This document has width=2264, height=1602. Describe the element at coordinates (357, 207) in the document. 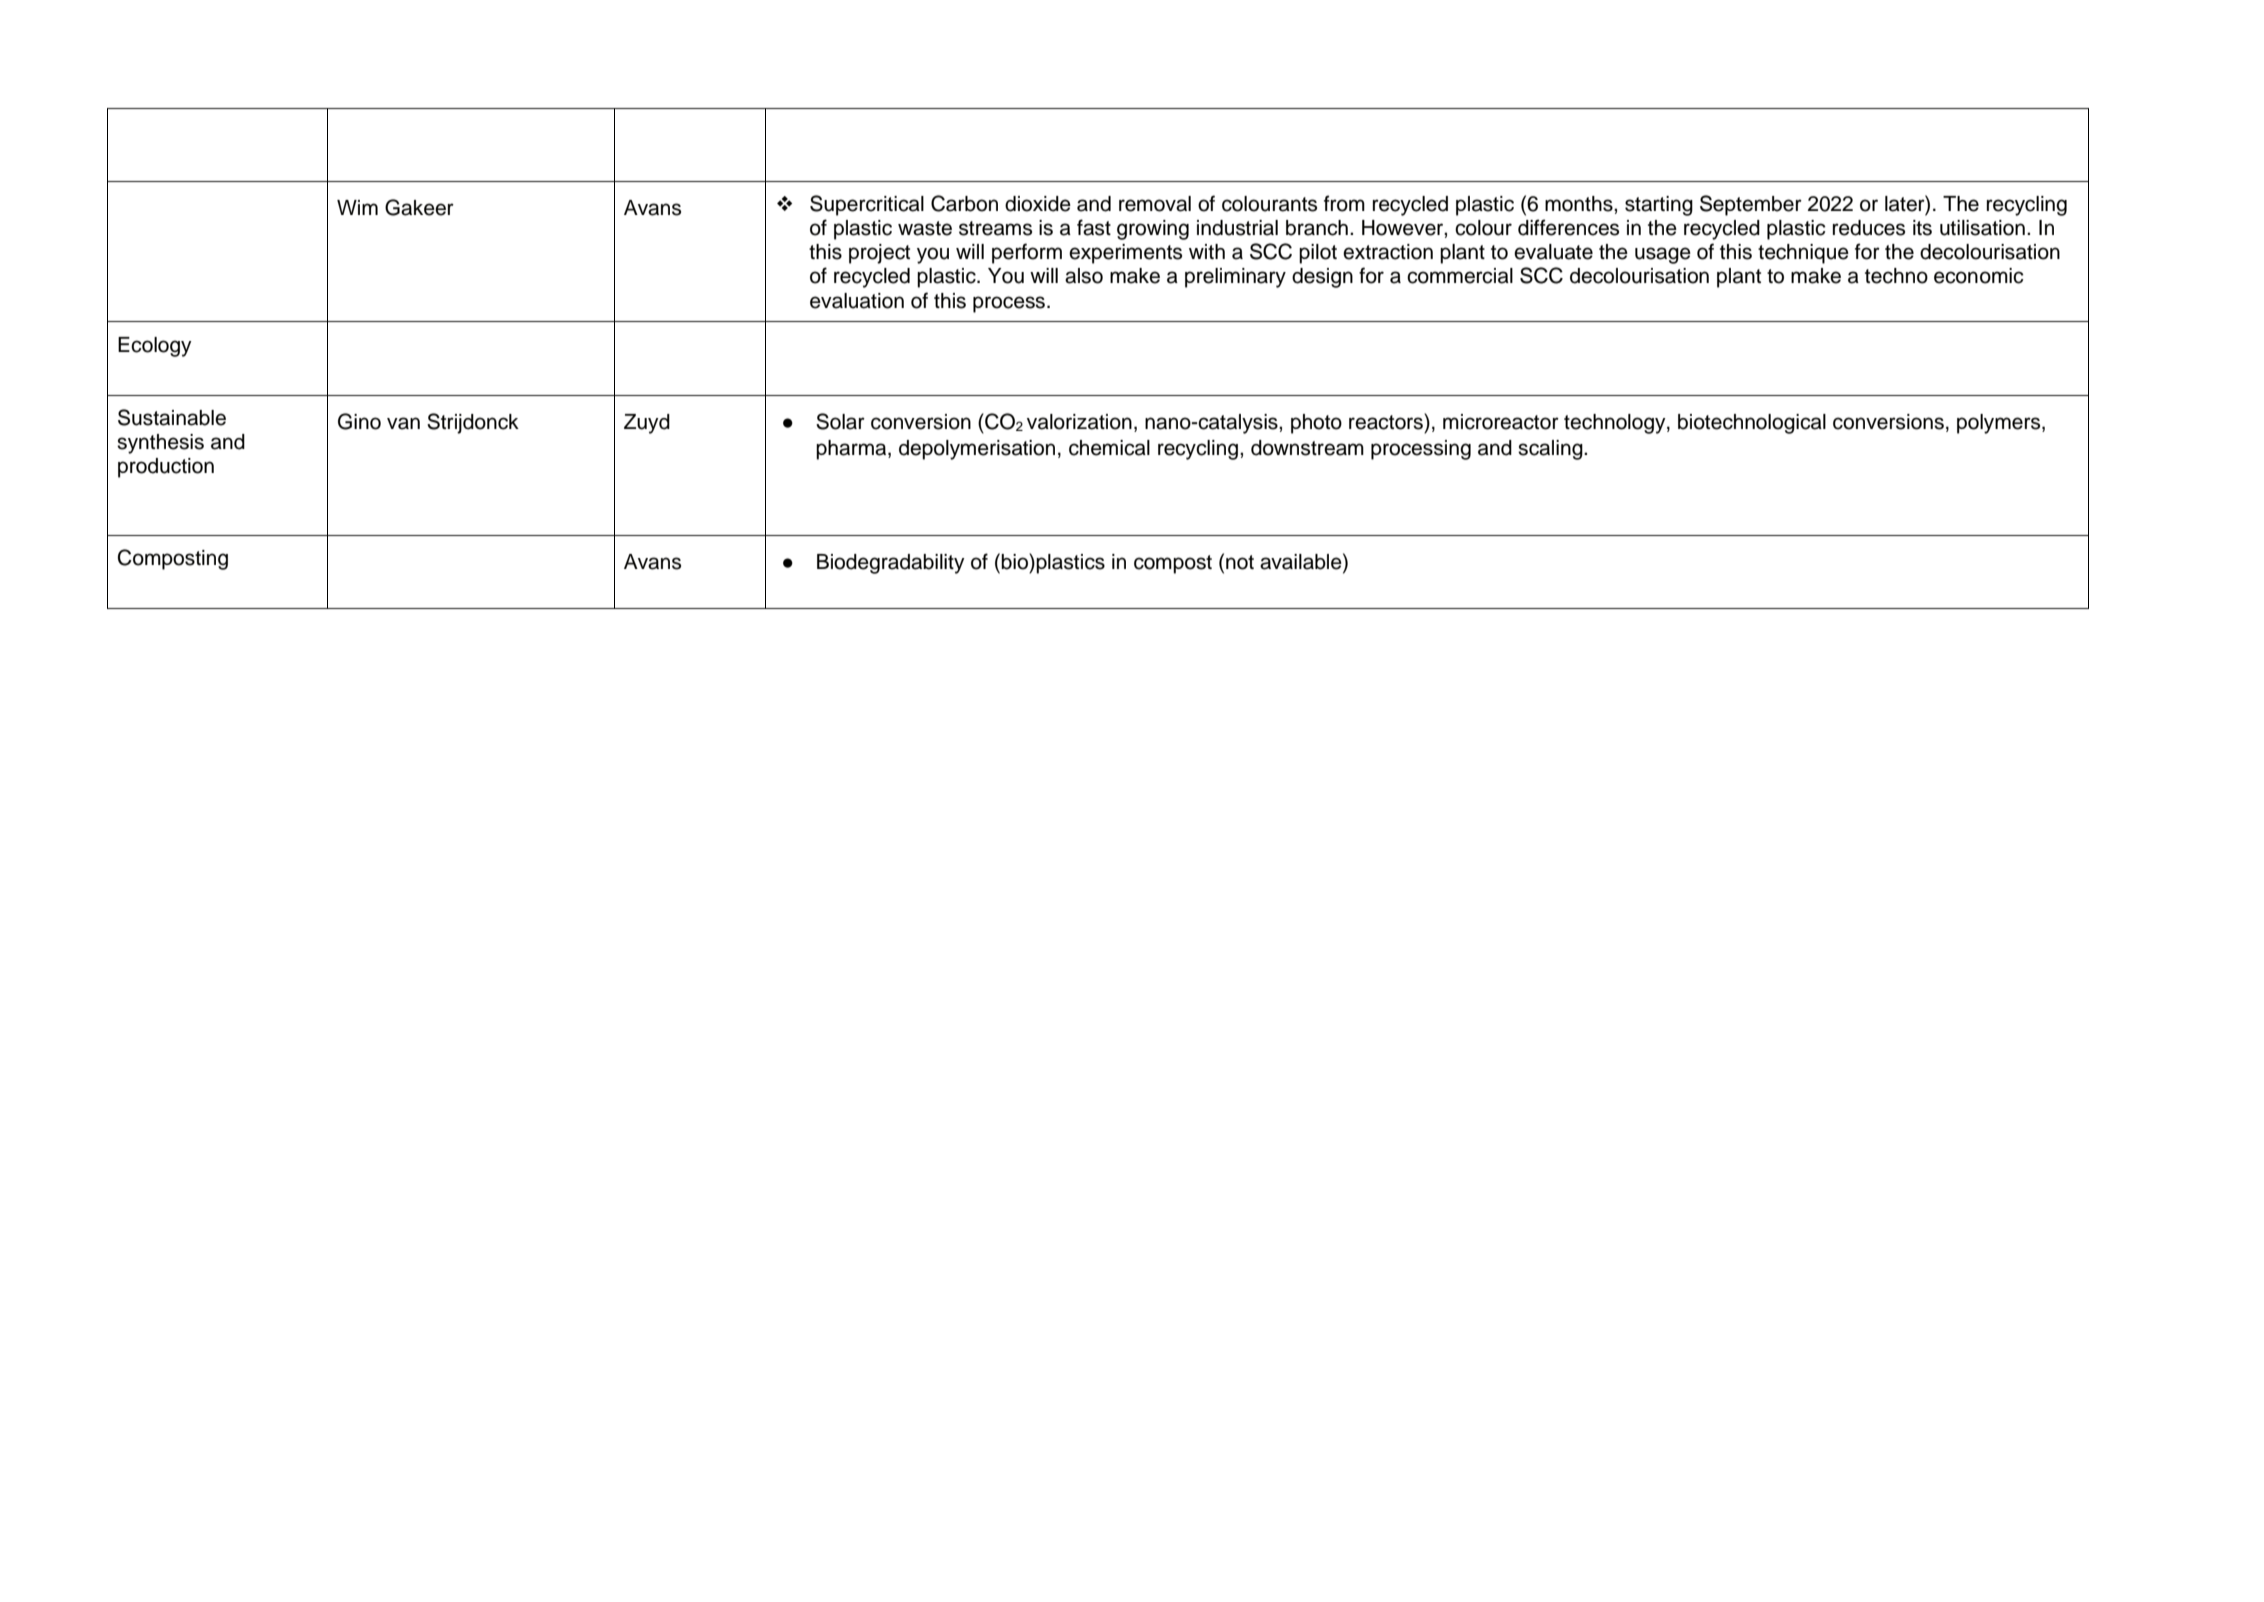

I see `Wim` at that location.
